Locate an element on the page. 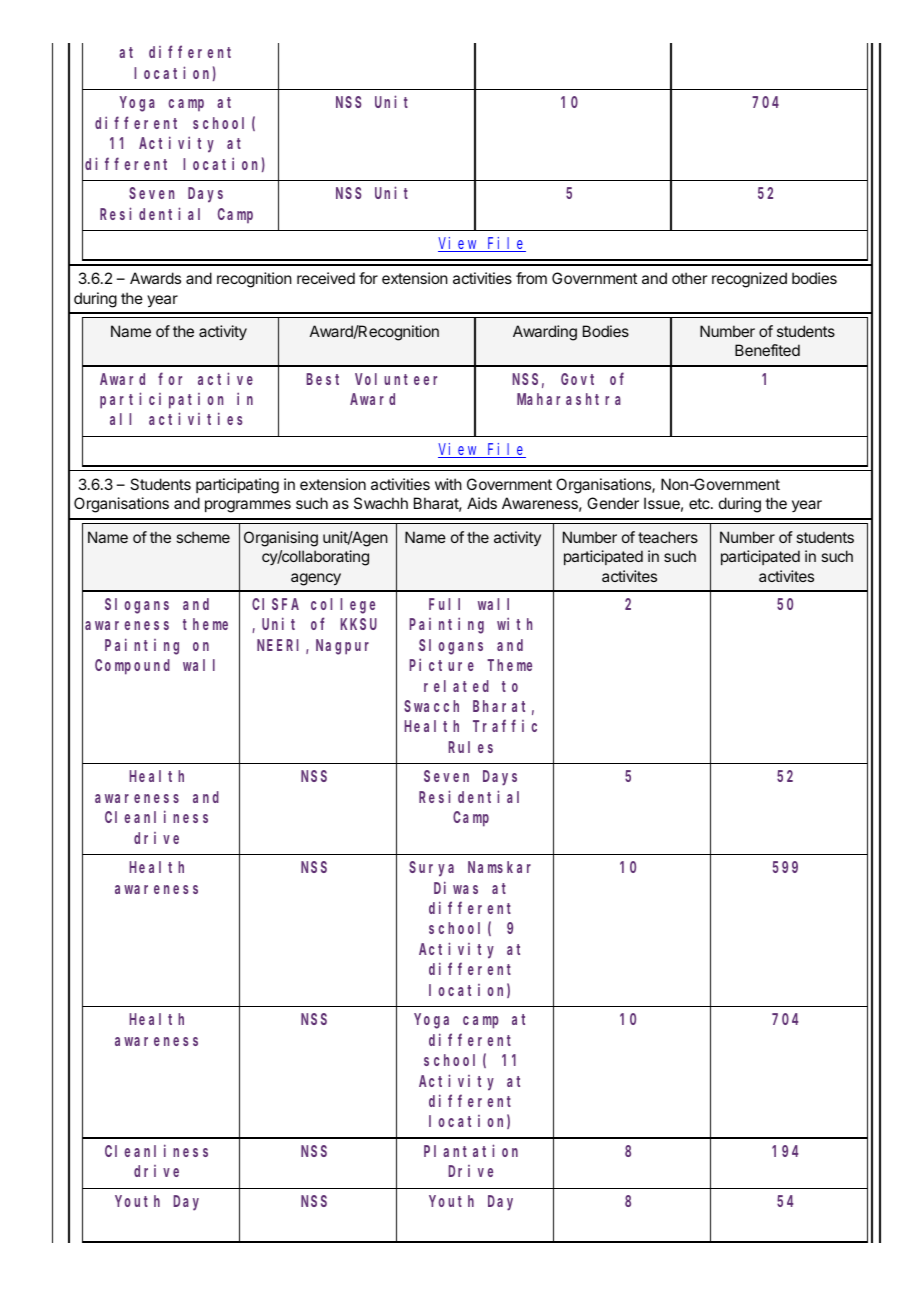  from is located at coordinates (531, 278).
